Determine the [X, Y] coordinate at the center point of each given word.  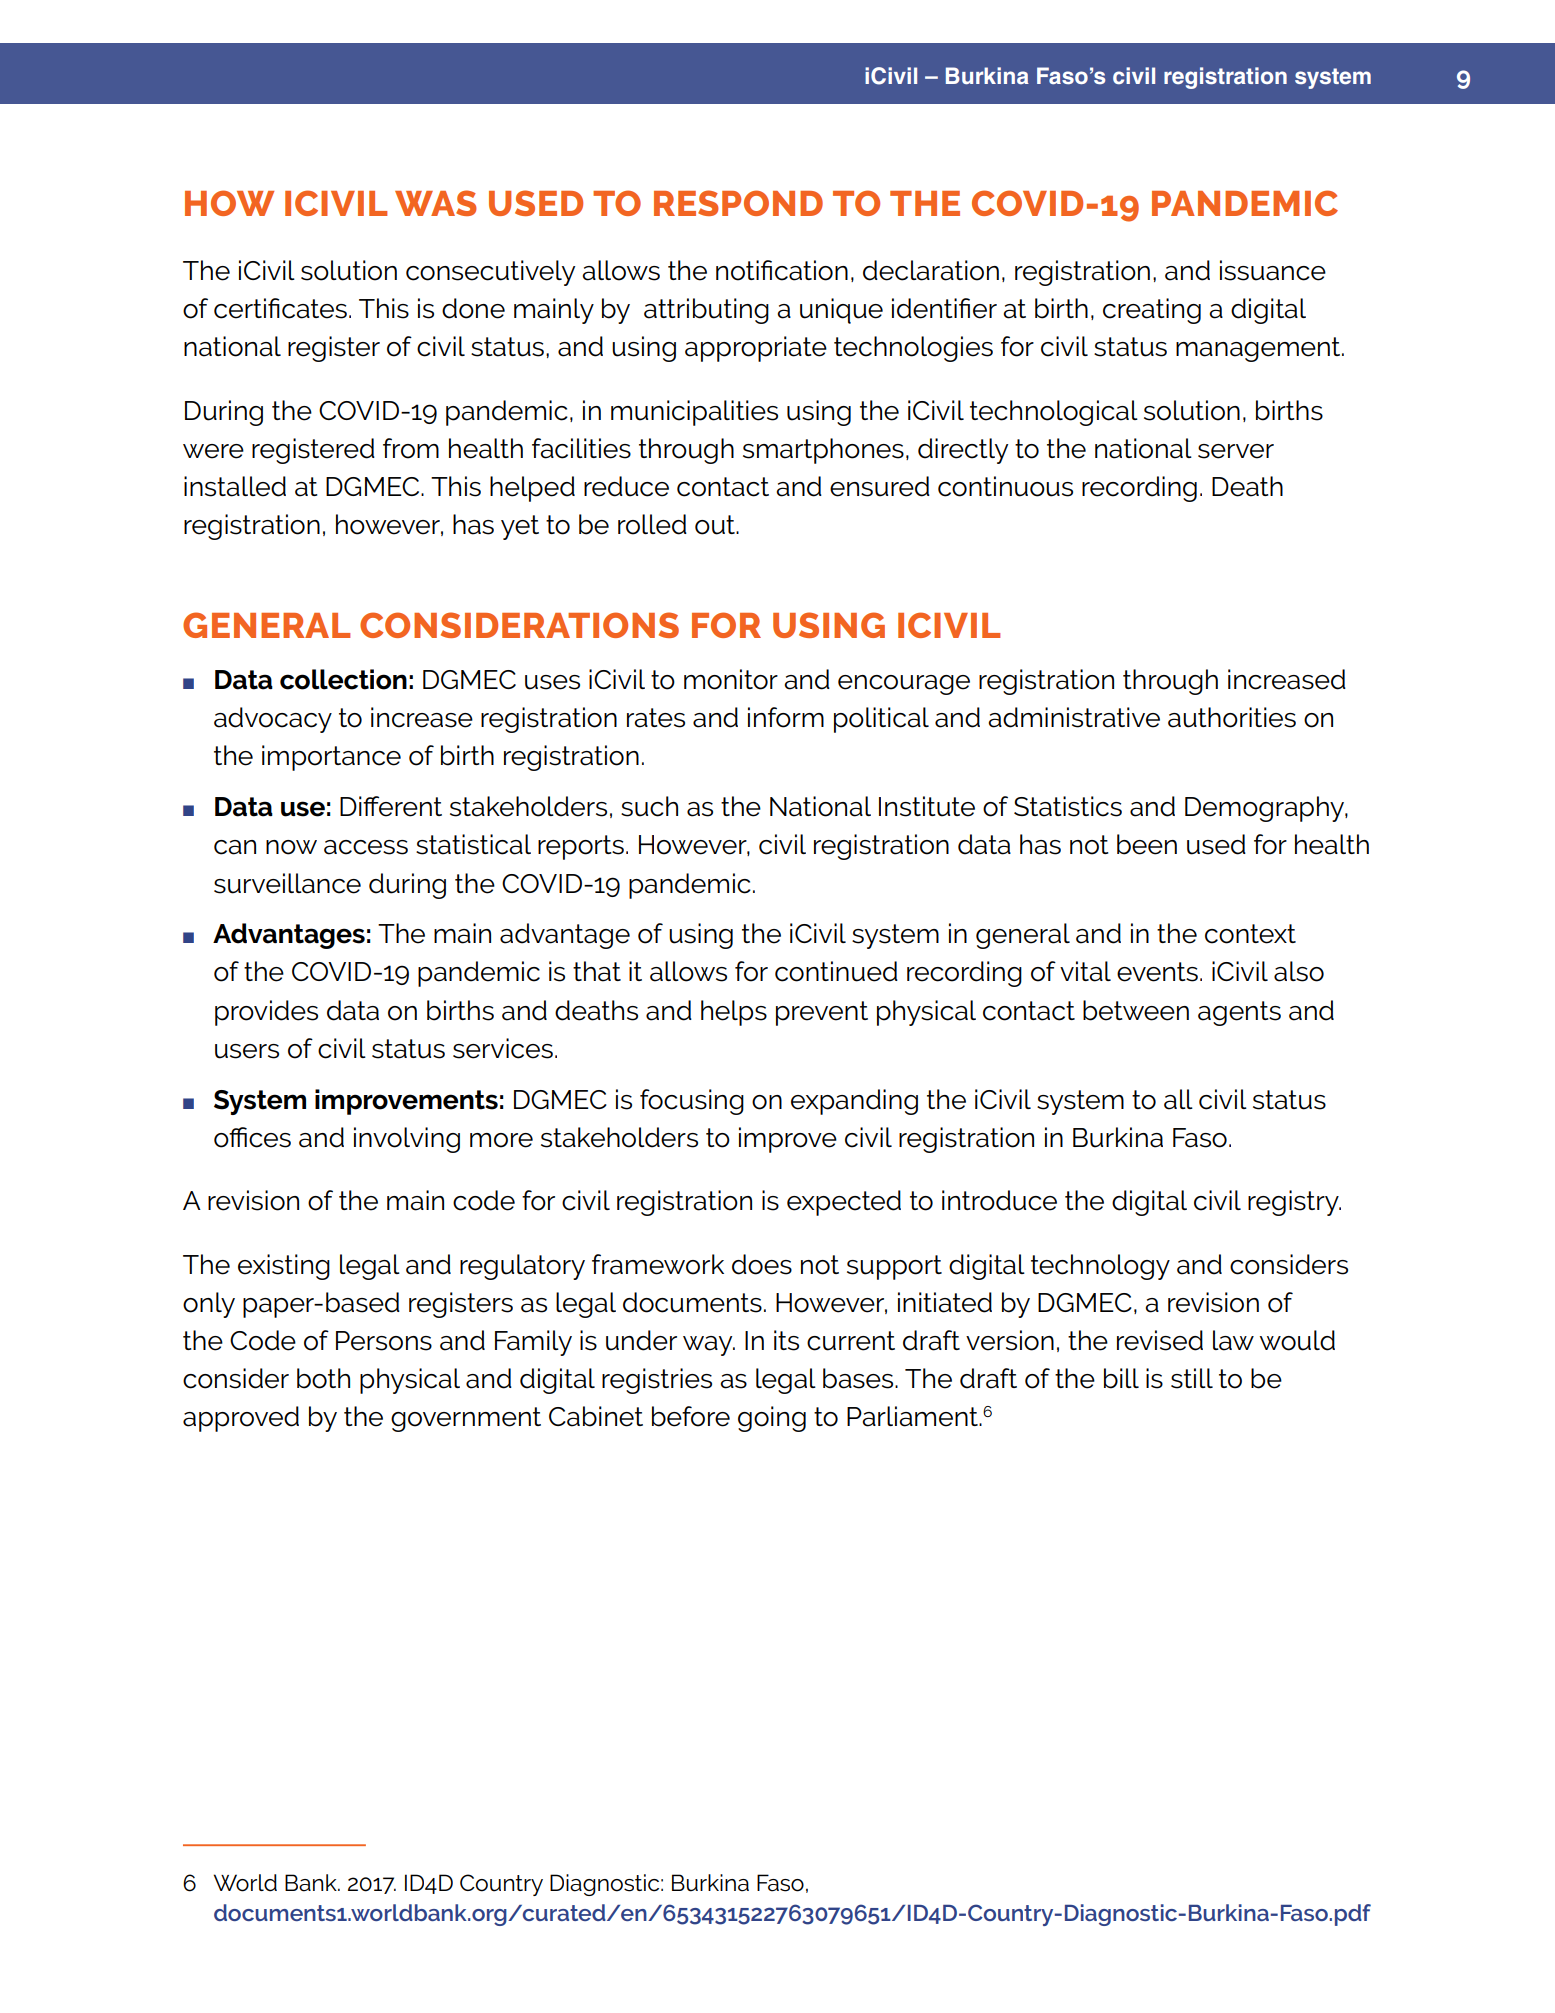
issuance [1273, 270]
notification [782, 270]
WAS [436, 203]
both [323, 1378]
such [649, 806]
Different [391, 806]
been [1147, 844]
